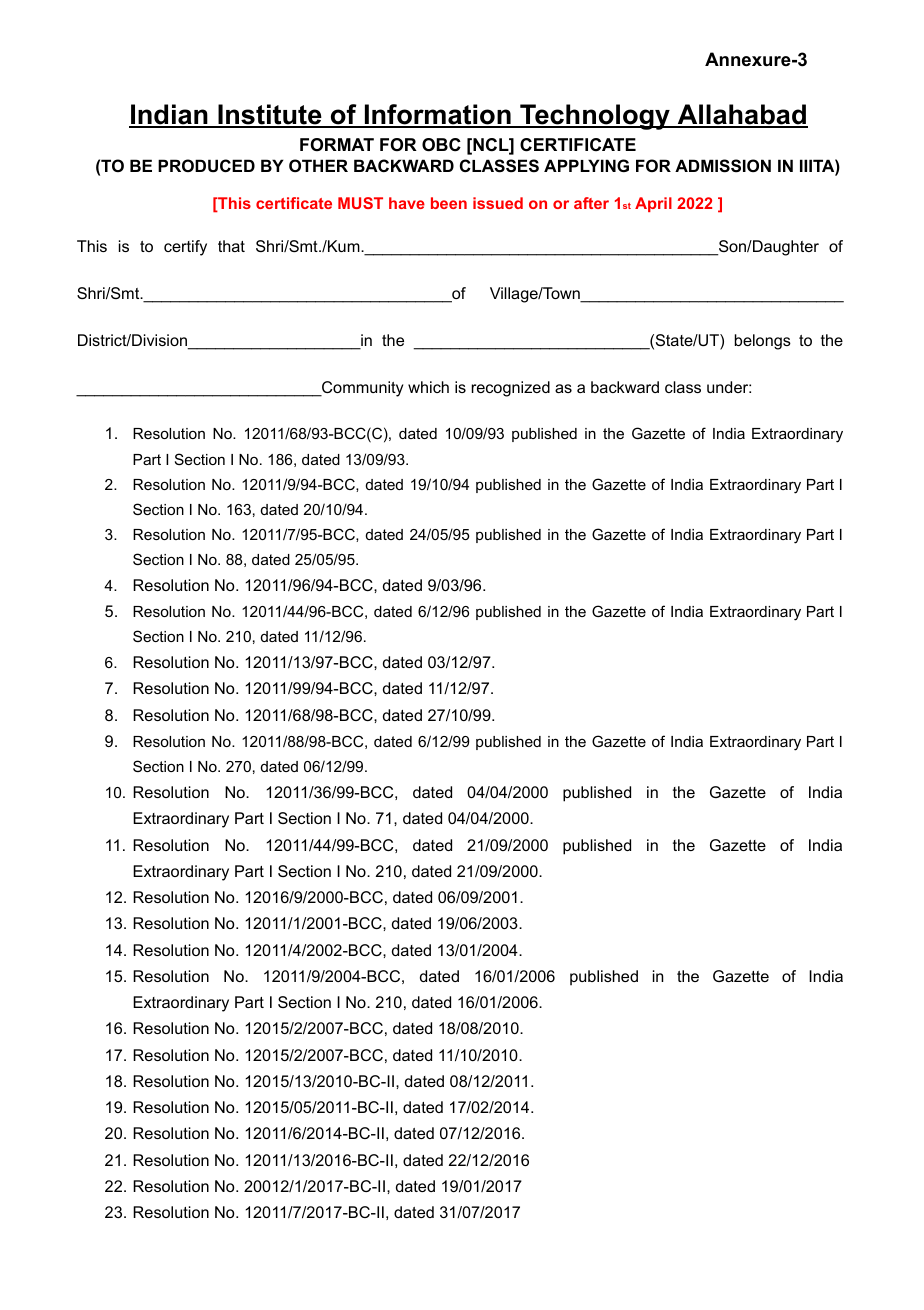  What do you see at coordinates (185, 248) in the document?
I see `certify` at bounding box center [185, 248].
